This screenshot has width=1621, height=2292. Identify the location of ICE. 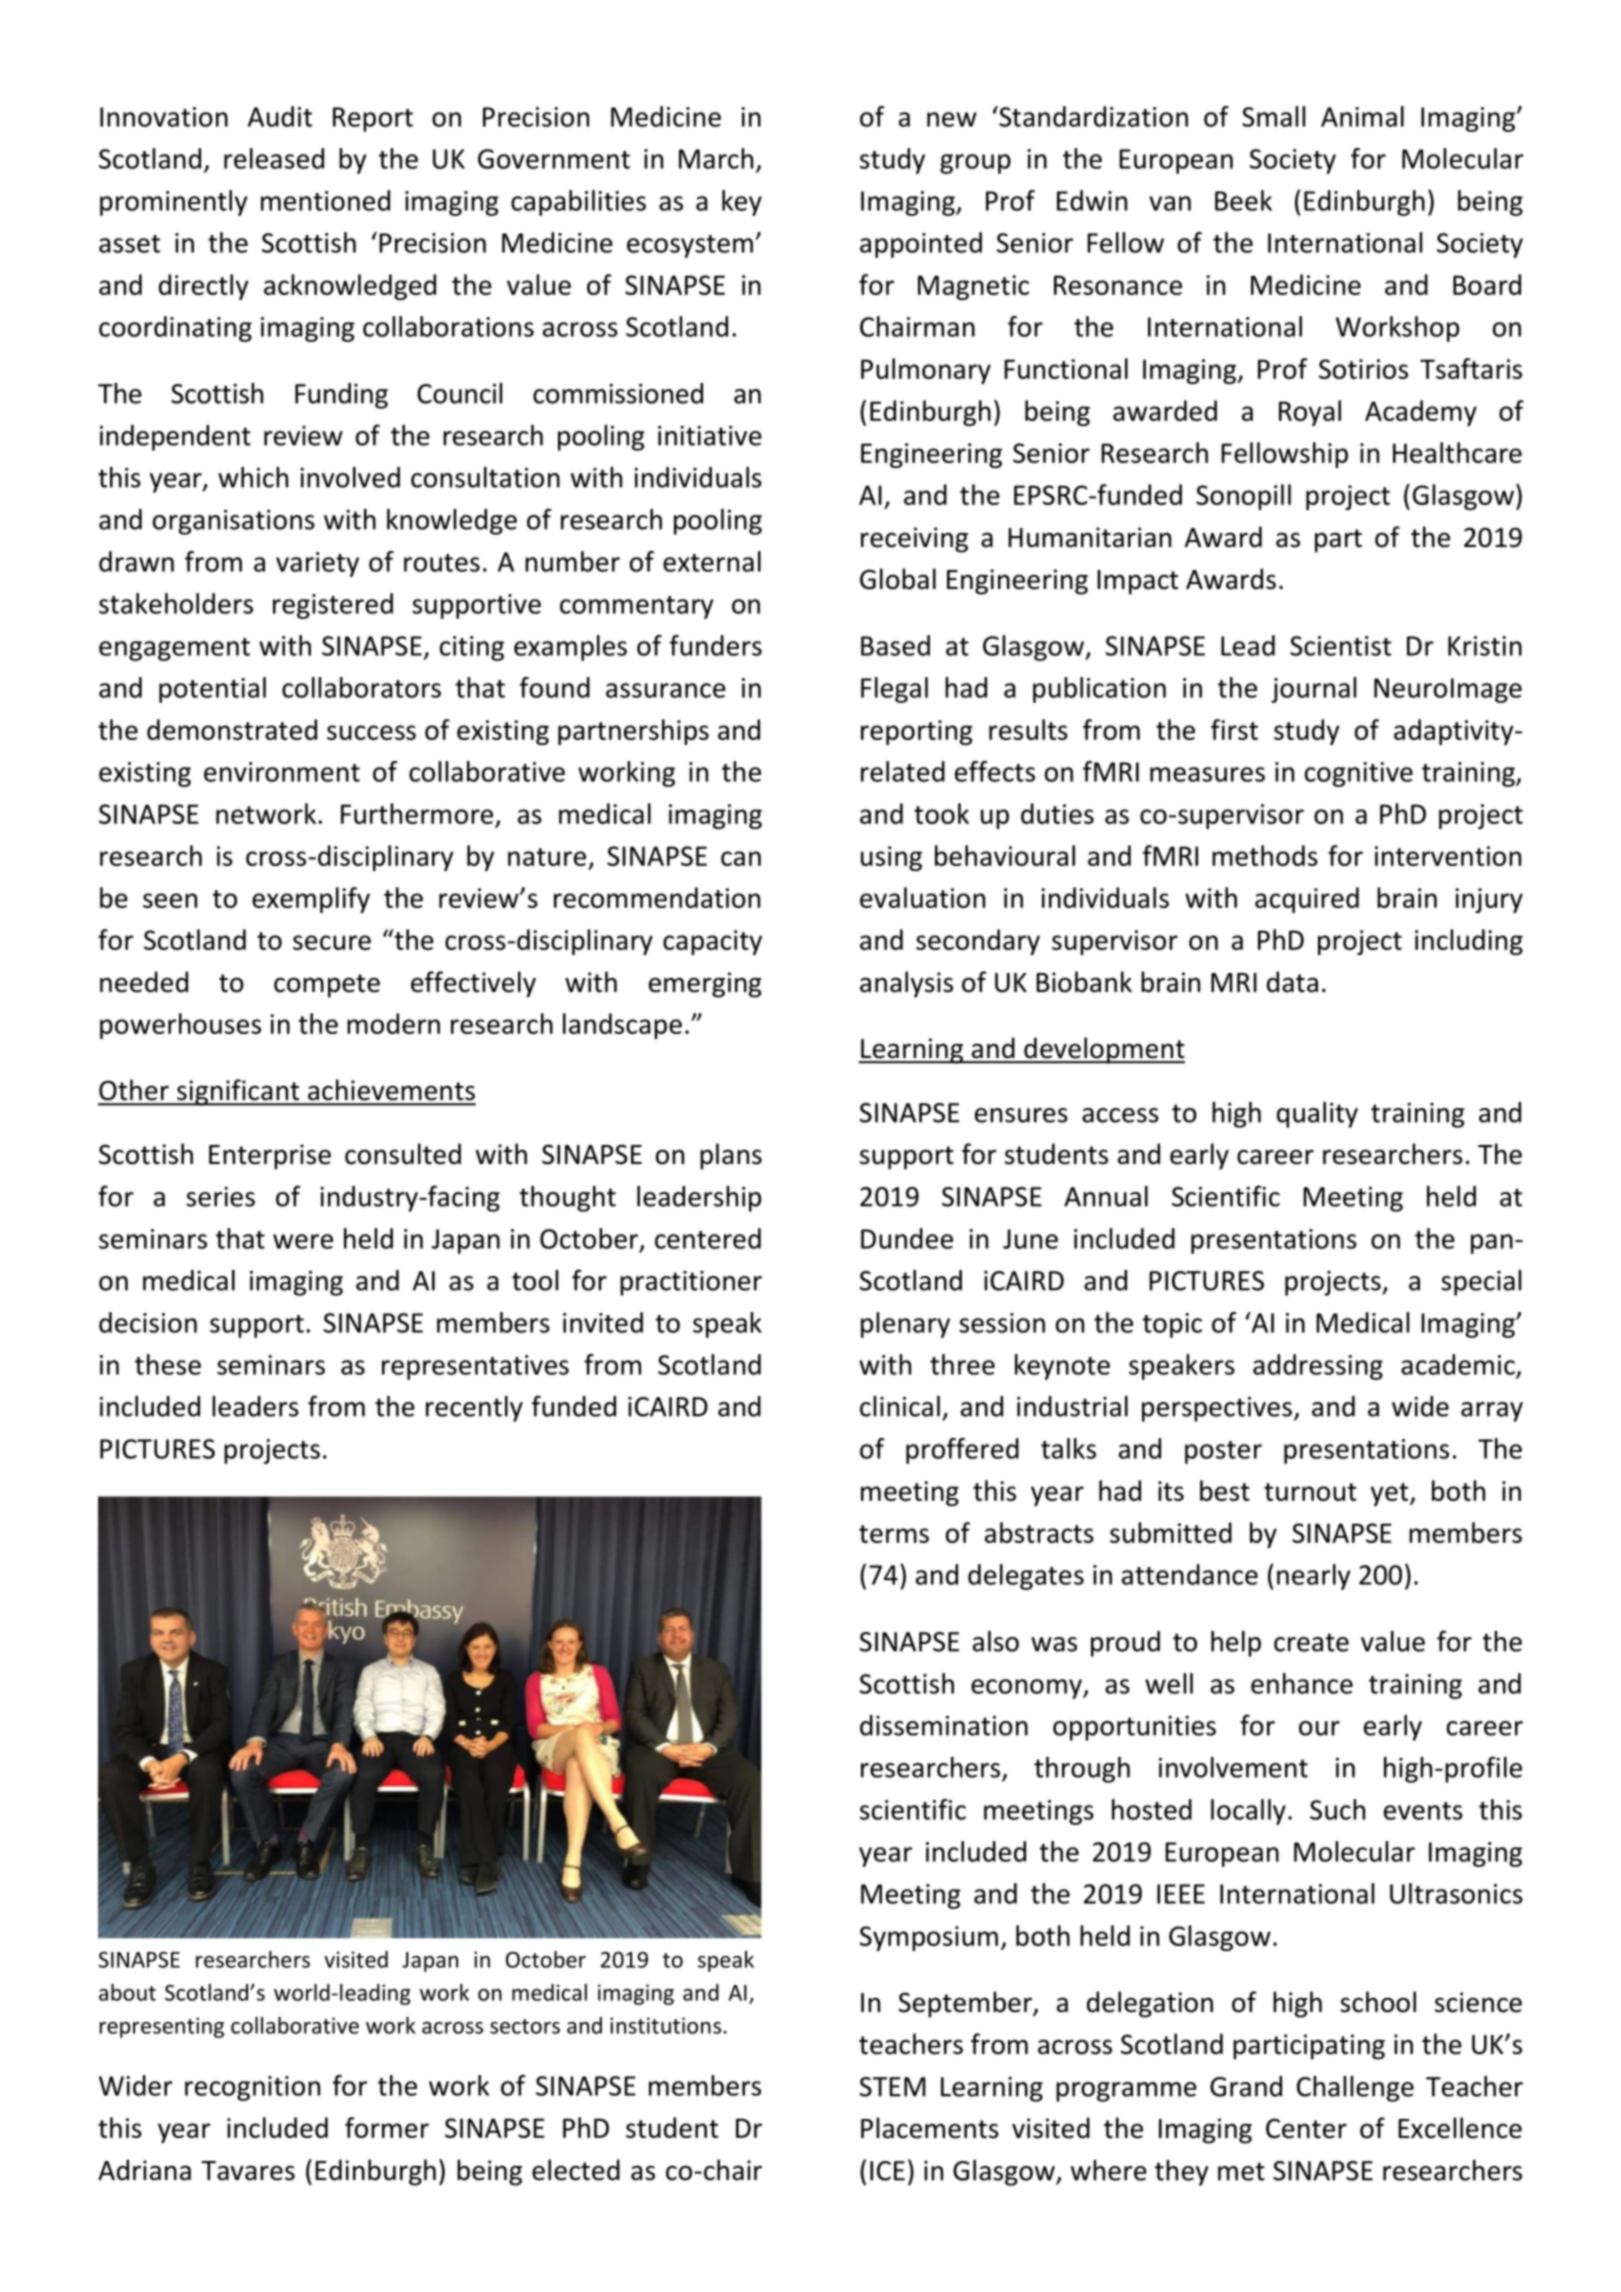
(887, 2171).
